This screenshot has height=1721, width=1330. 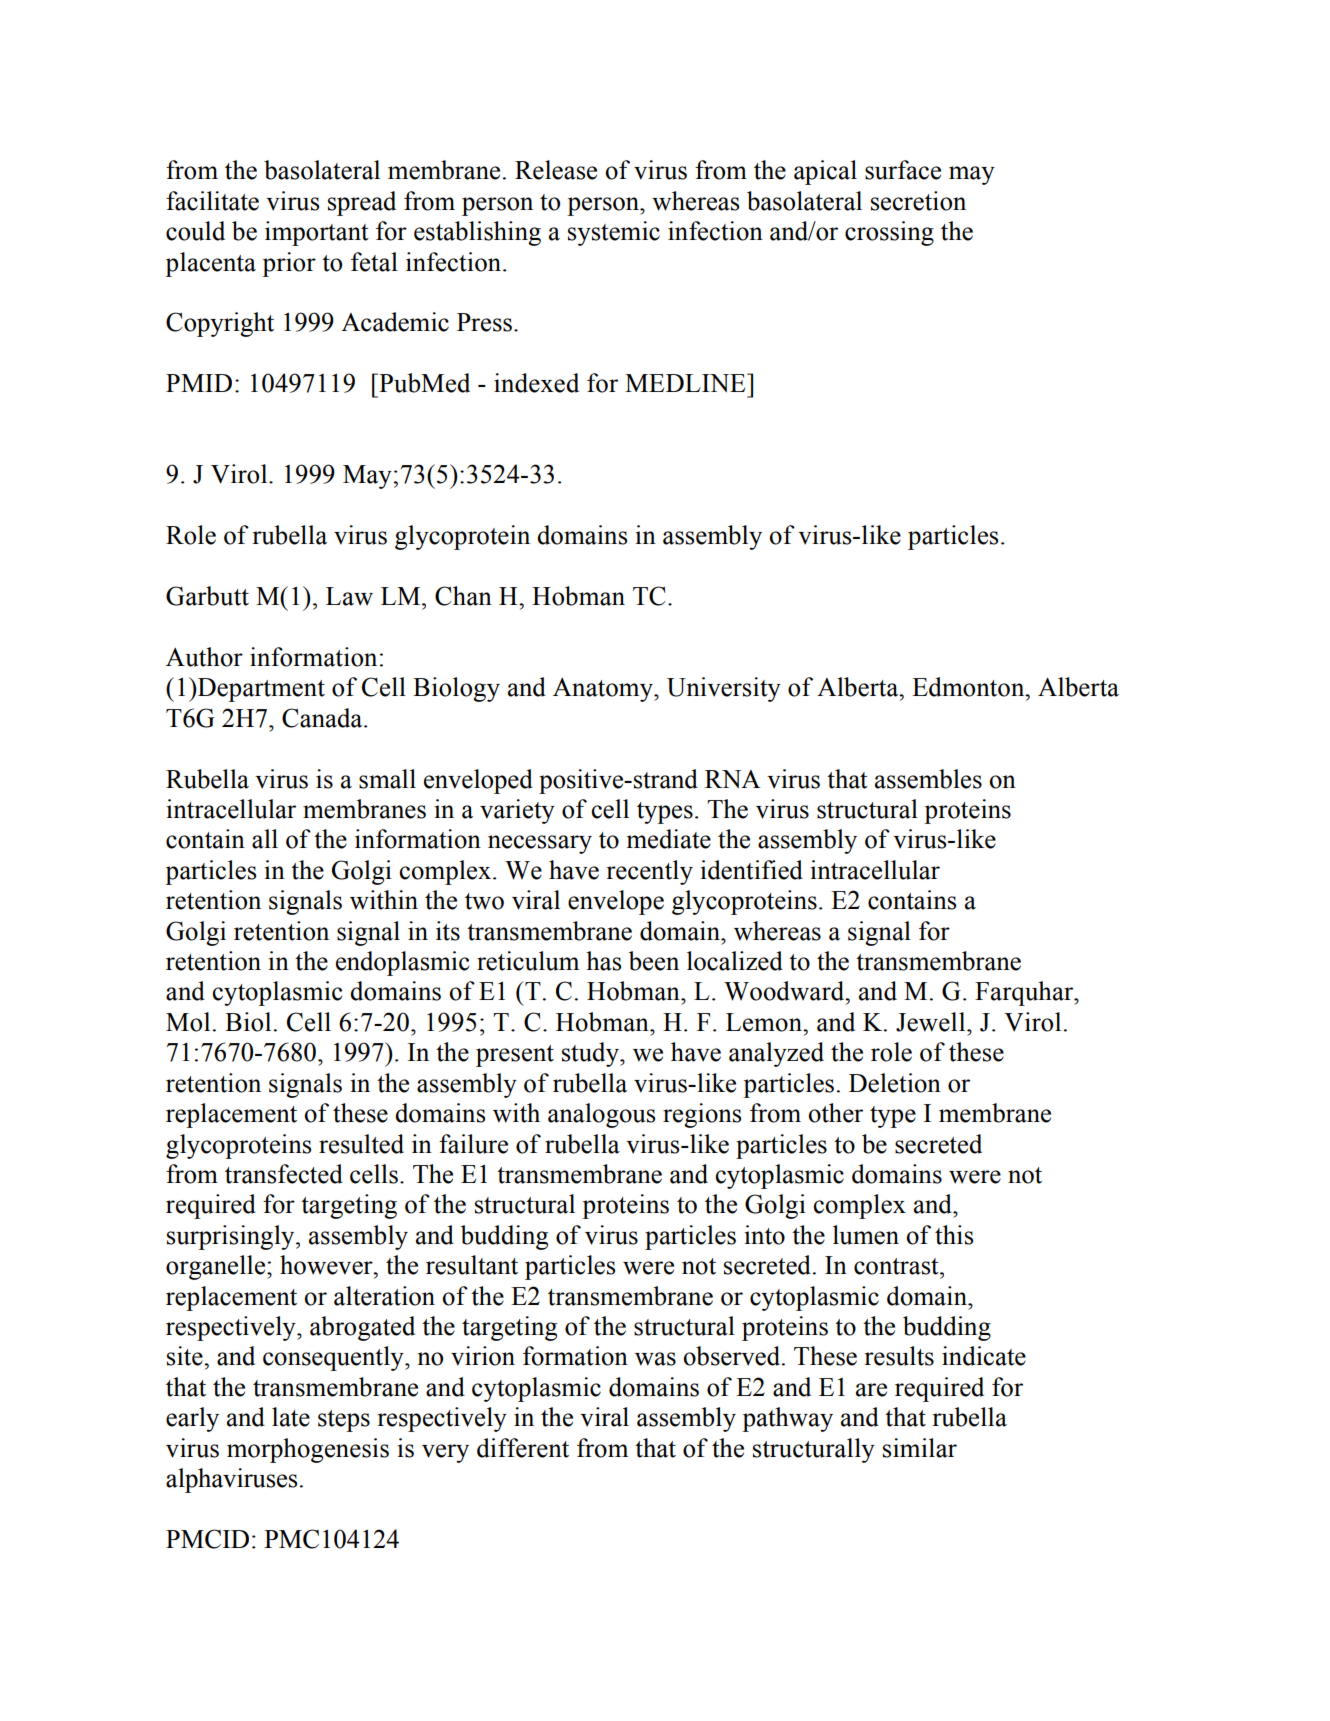 I want to click on Anatomy, so click(x=604, y=690).
